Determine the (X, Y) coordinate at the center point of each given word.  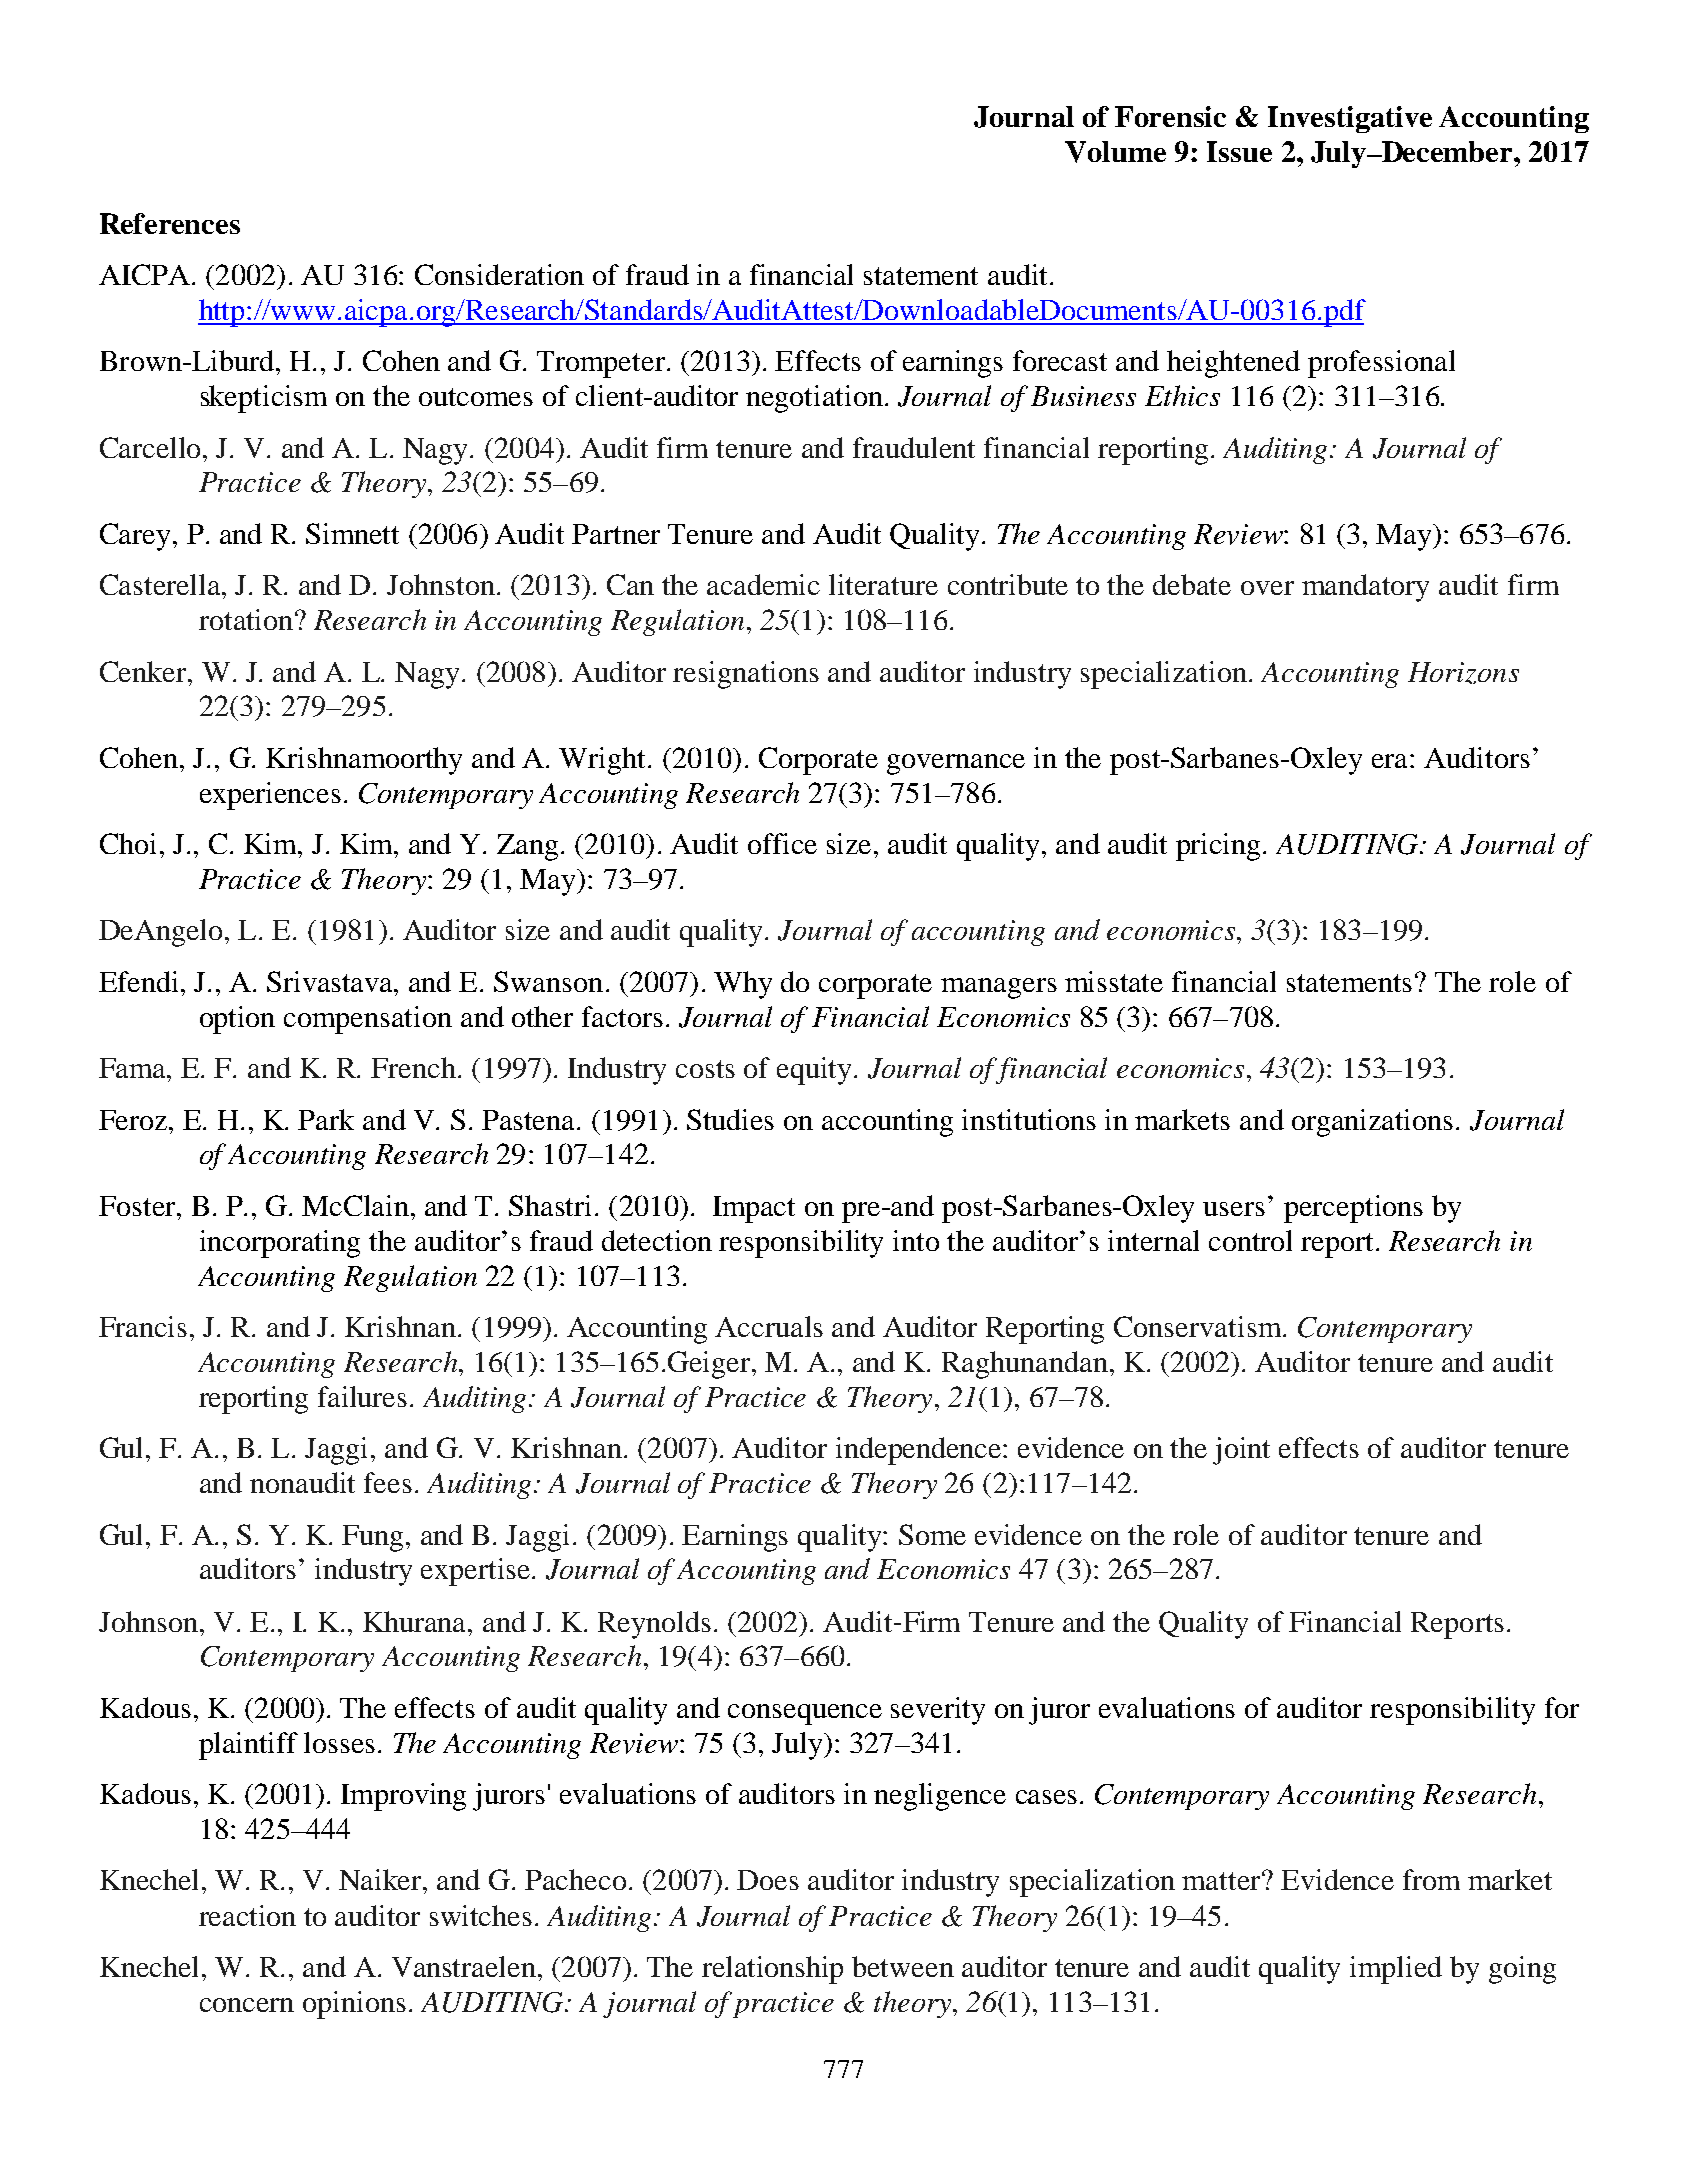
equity (816, 1071)
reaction (247, 1915)
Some (932, 1534)
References (170, 223)
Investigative (1350, 119)
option (237, 1020)
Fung (374, 1538)
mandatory (1365, 588)
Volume (1115, 152)
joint (1241, 1451)
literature (883, 584)
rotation (246, 619)
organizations (1372, 1123)
